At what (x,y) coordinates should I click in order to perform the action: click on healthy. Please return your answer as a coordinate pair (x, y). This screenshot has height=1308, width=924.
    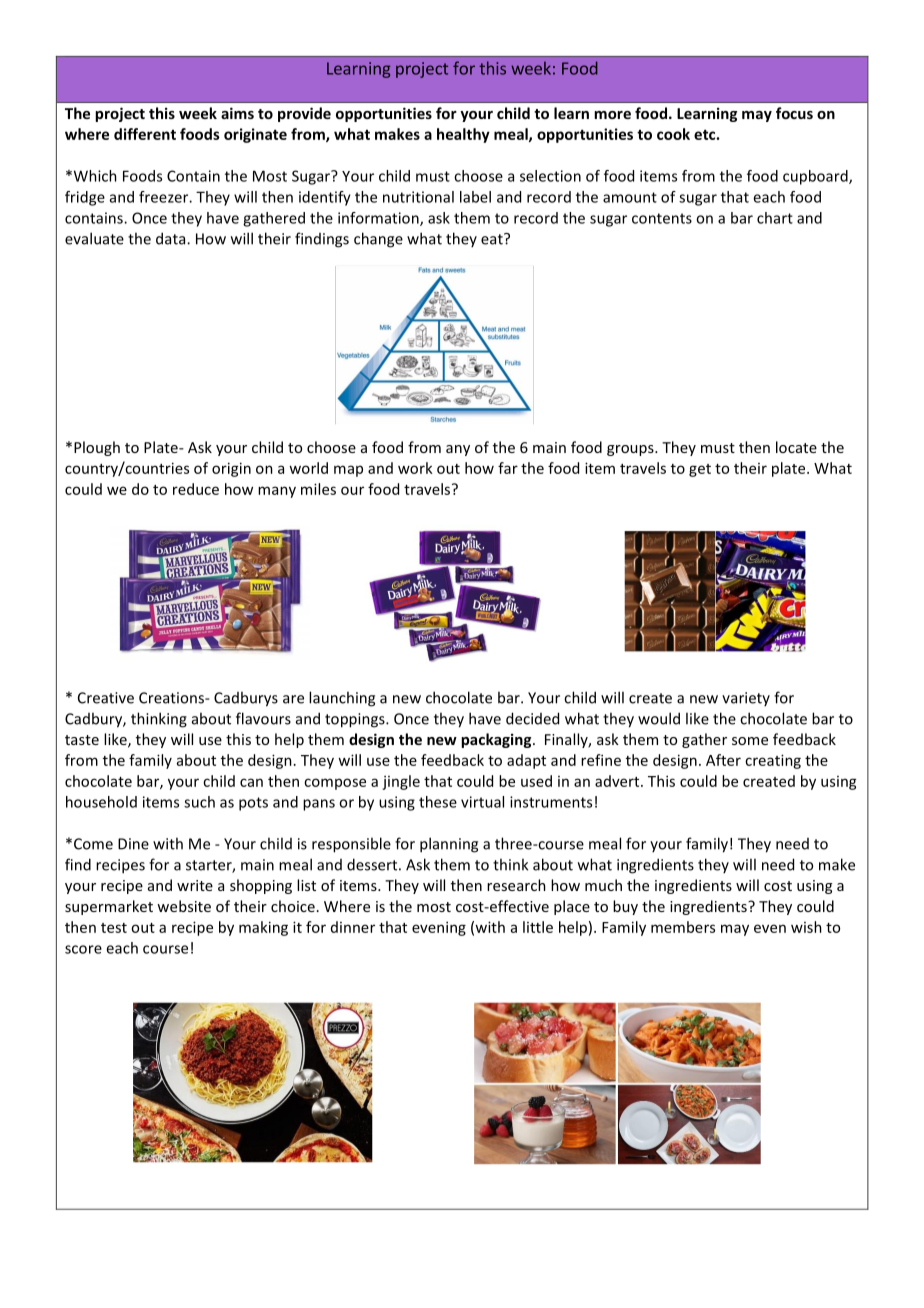
    Looking at the image, I should click on (463, 135).
